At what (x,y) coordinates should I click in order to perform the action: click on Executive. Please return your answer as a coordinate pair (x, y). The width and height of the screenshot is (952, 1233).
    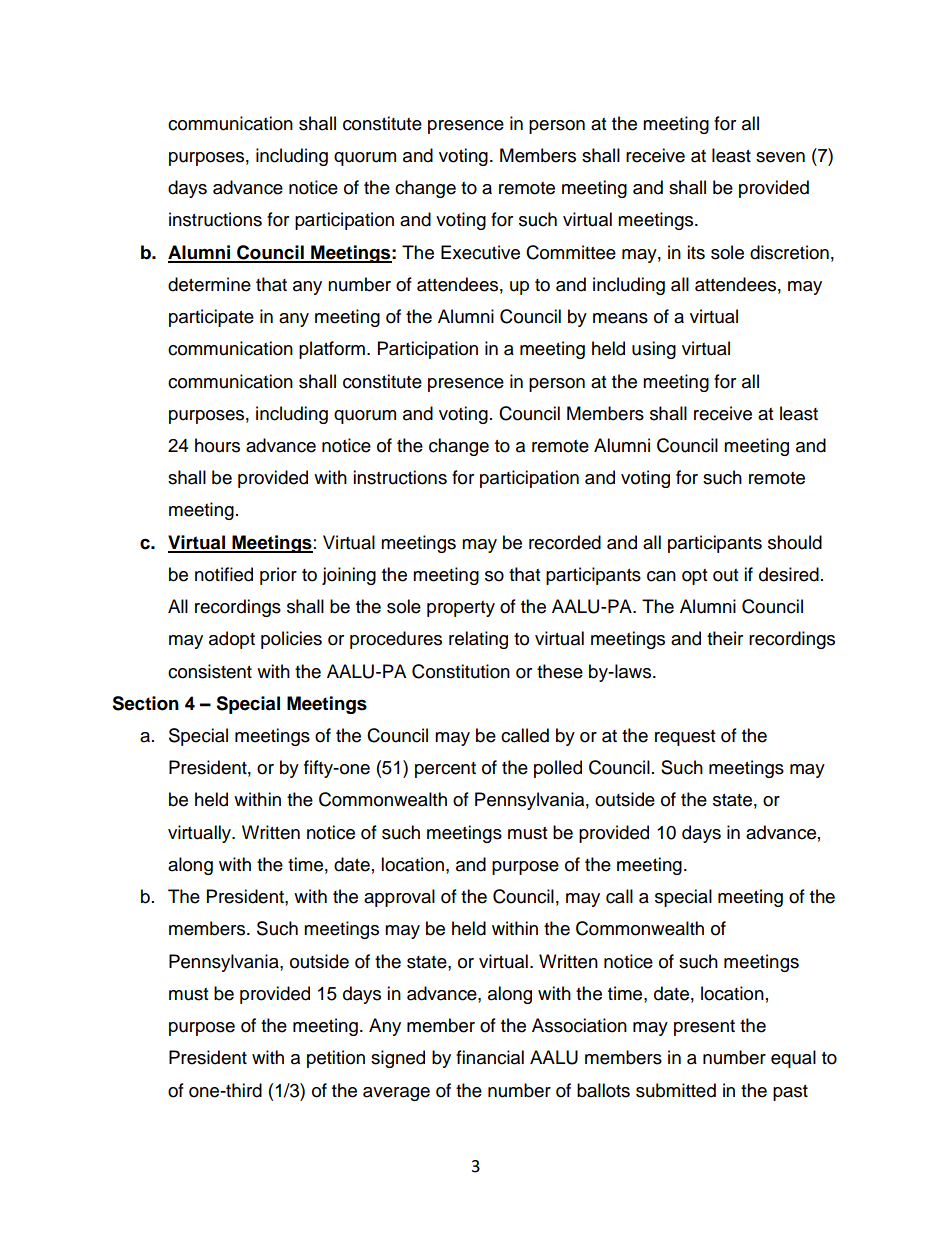
    Looking at the image, I should click on (480, 252).
